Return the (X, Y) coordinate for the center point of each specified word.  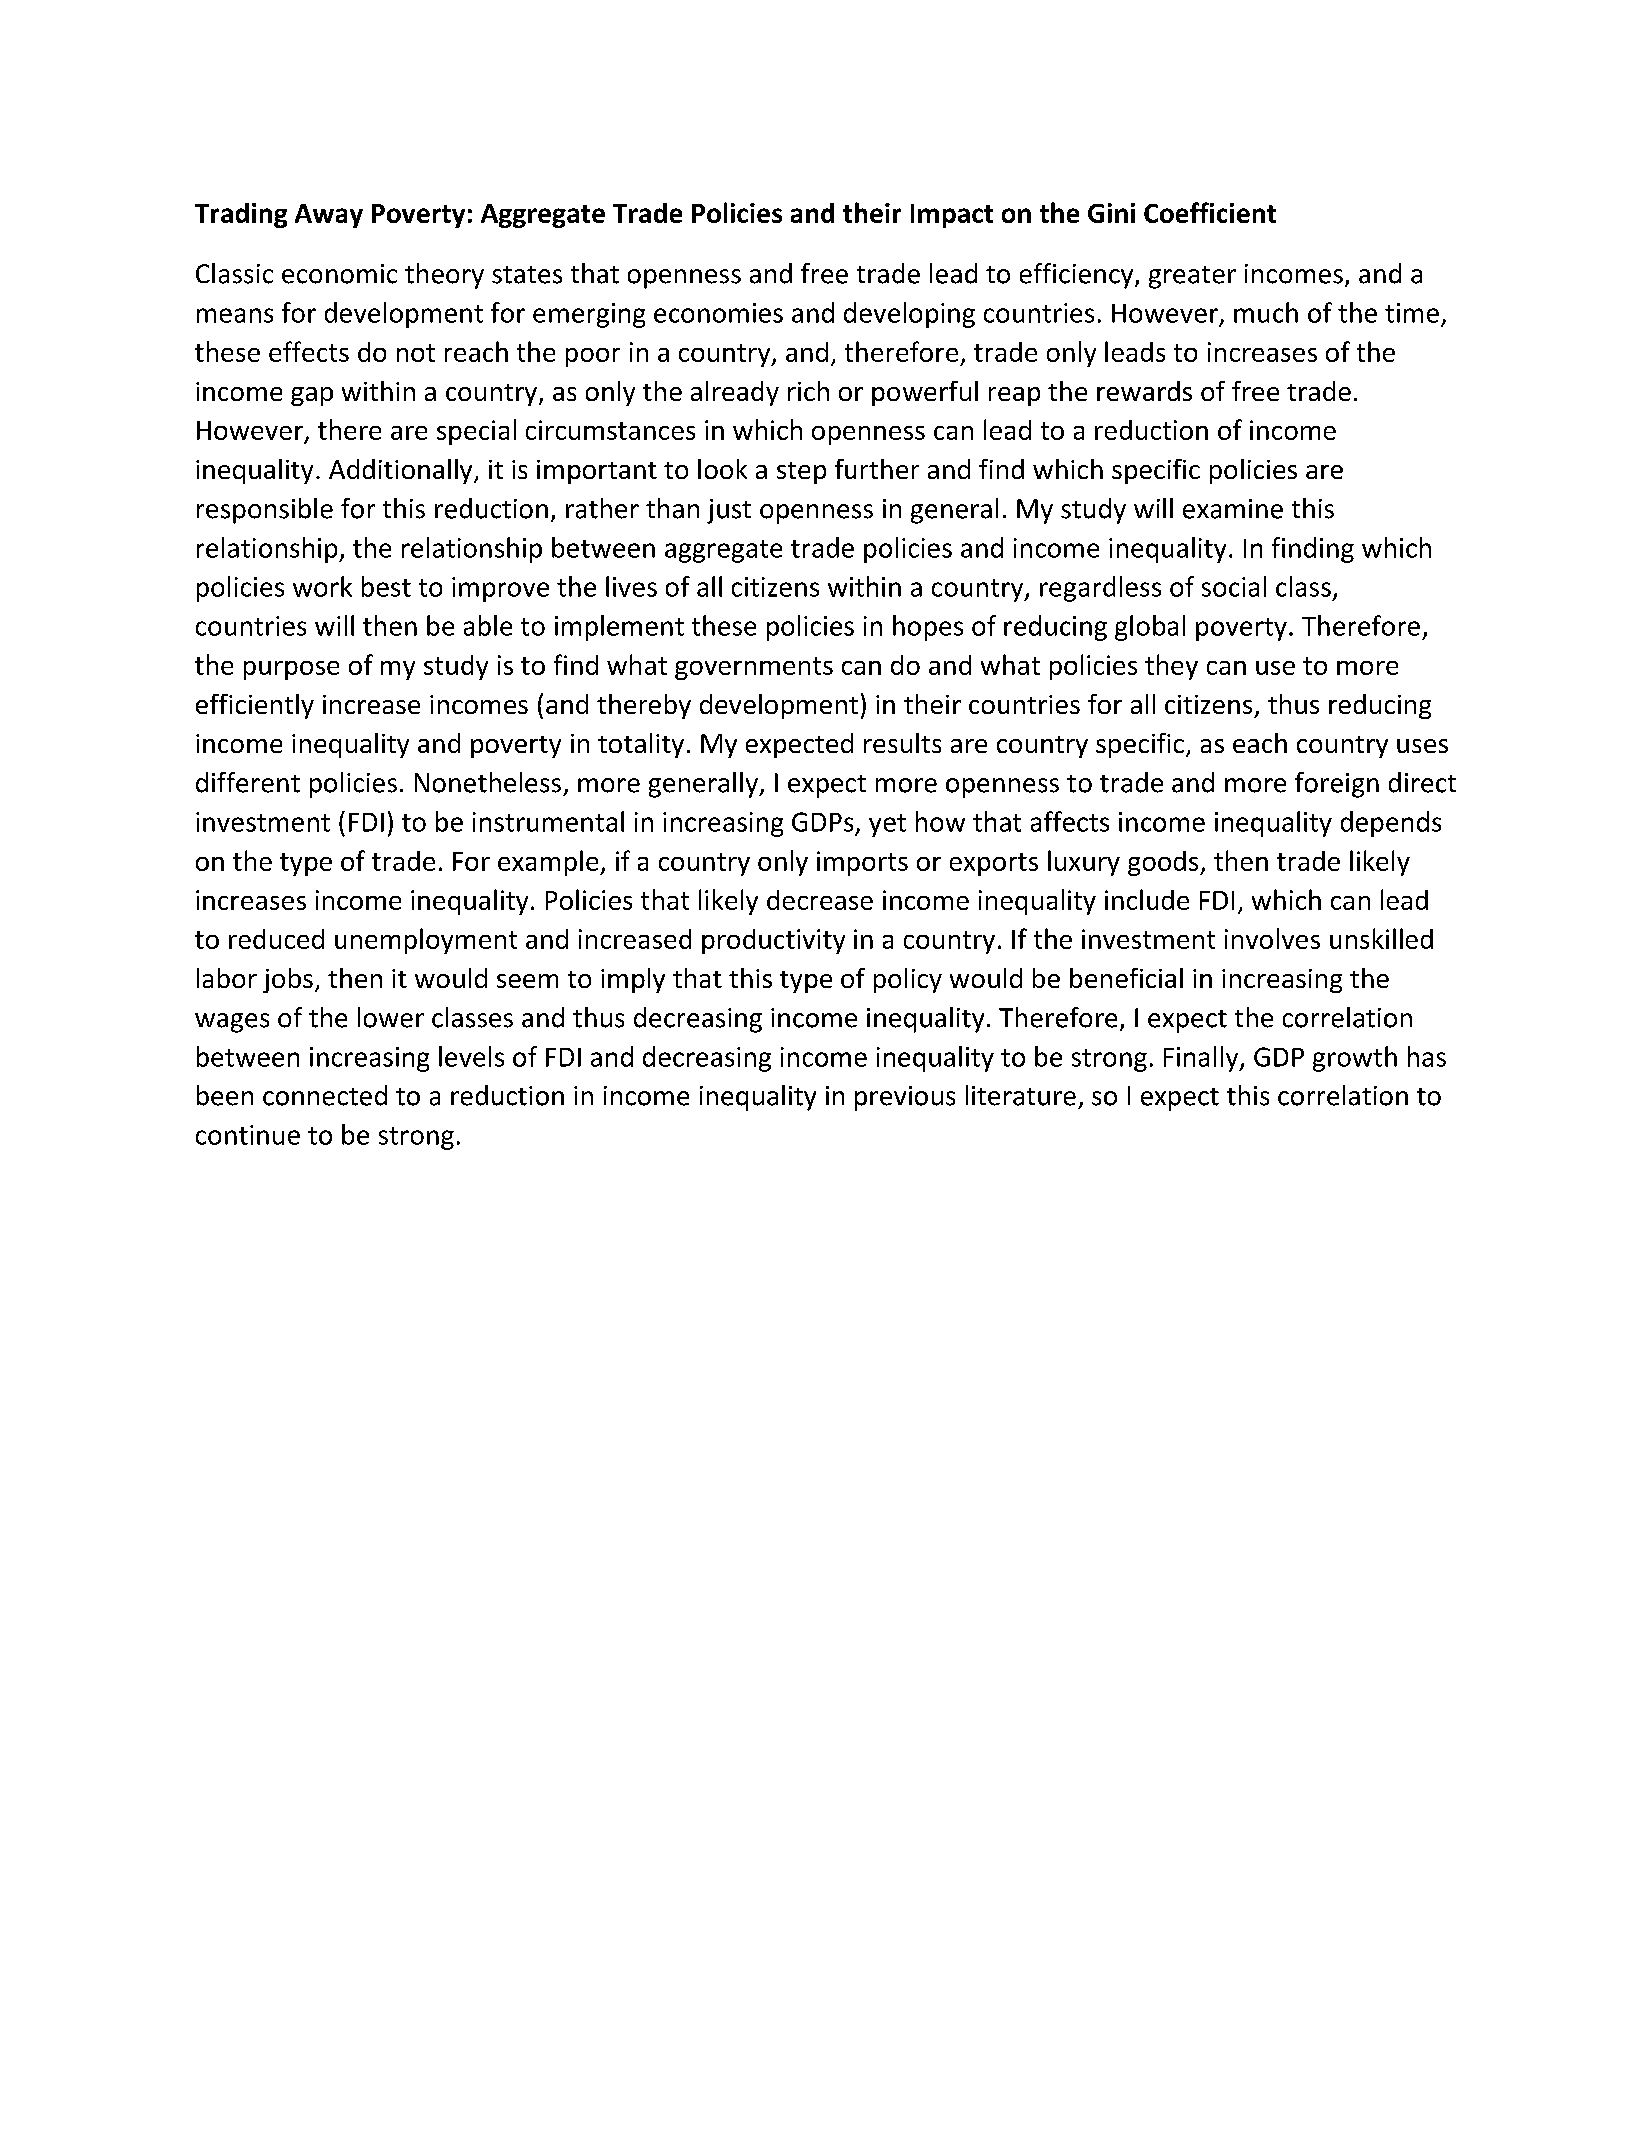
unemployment (426, 941)
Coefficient (1210, 212)
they (1171, 667)
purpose (291, 670)
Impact (952, 216)
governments (754, 668)
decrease (820, 900)
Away (329, 216)
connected (325, 1095)
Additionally (402, 471)
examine (1233, 509)
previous (905, 1098)
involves (1272, 938)
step (801, 473)
